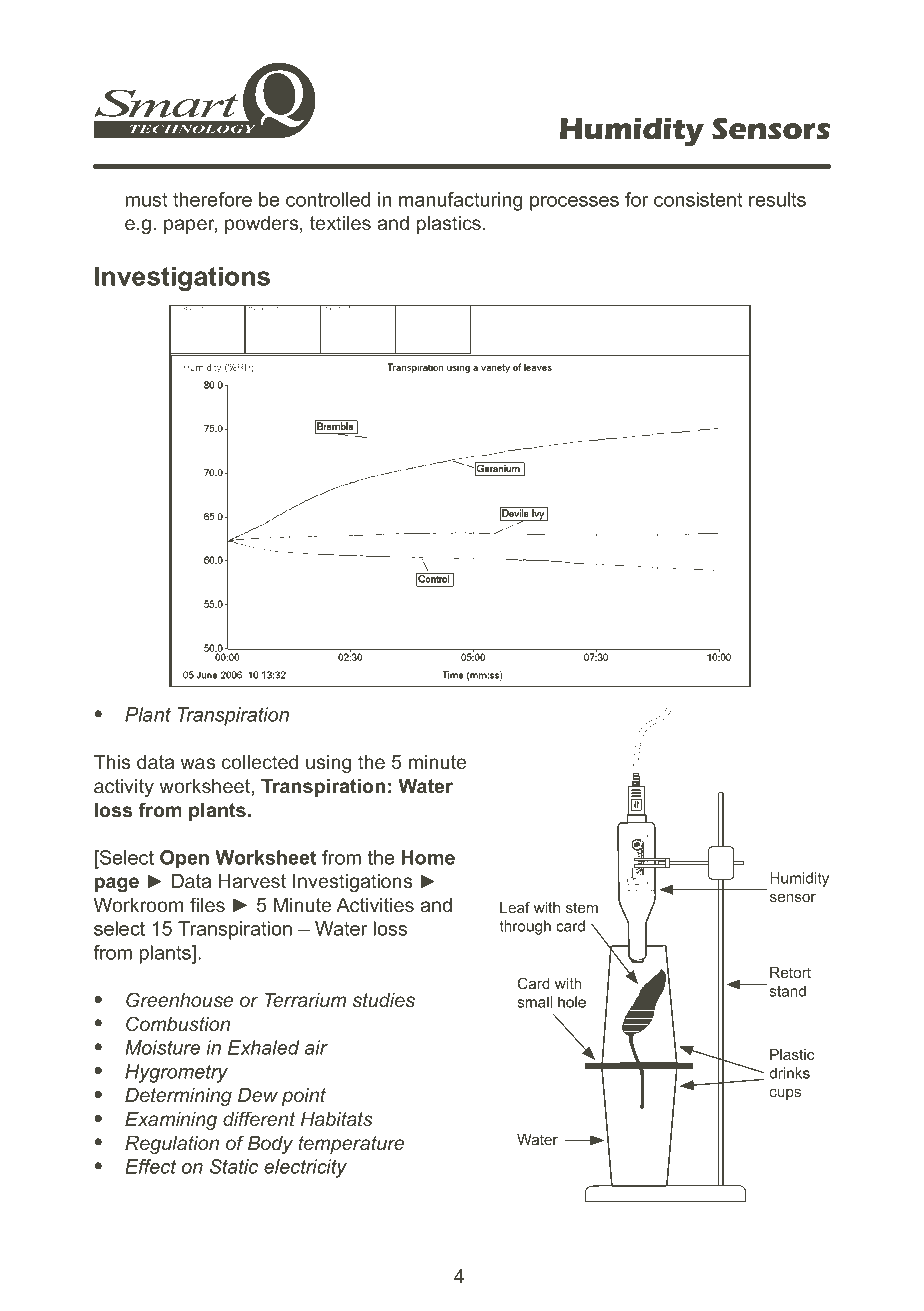 The width and height of the page is (924, 1311). Describe the element at coordinates (172, 1145) in the page. I see `Regulation` at that location.
